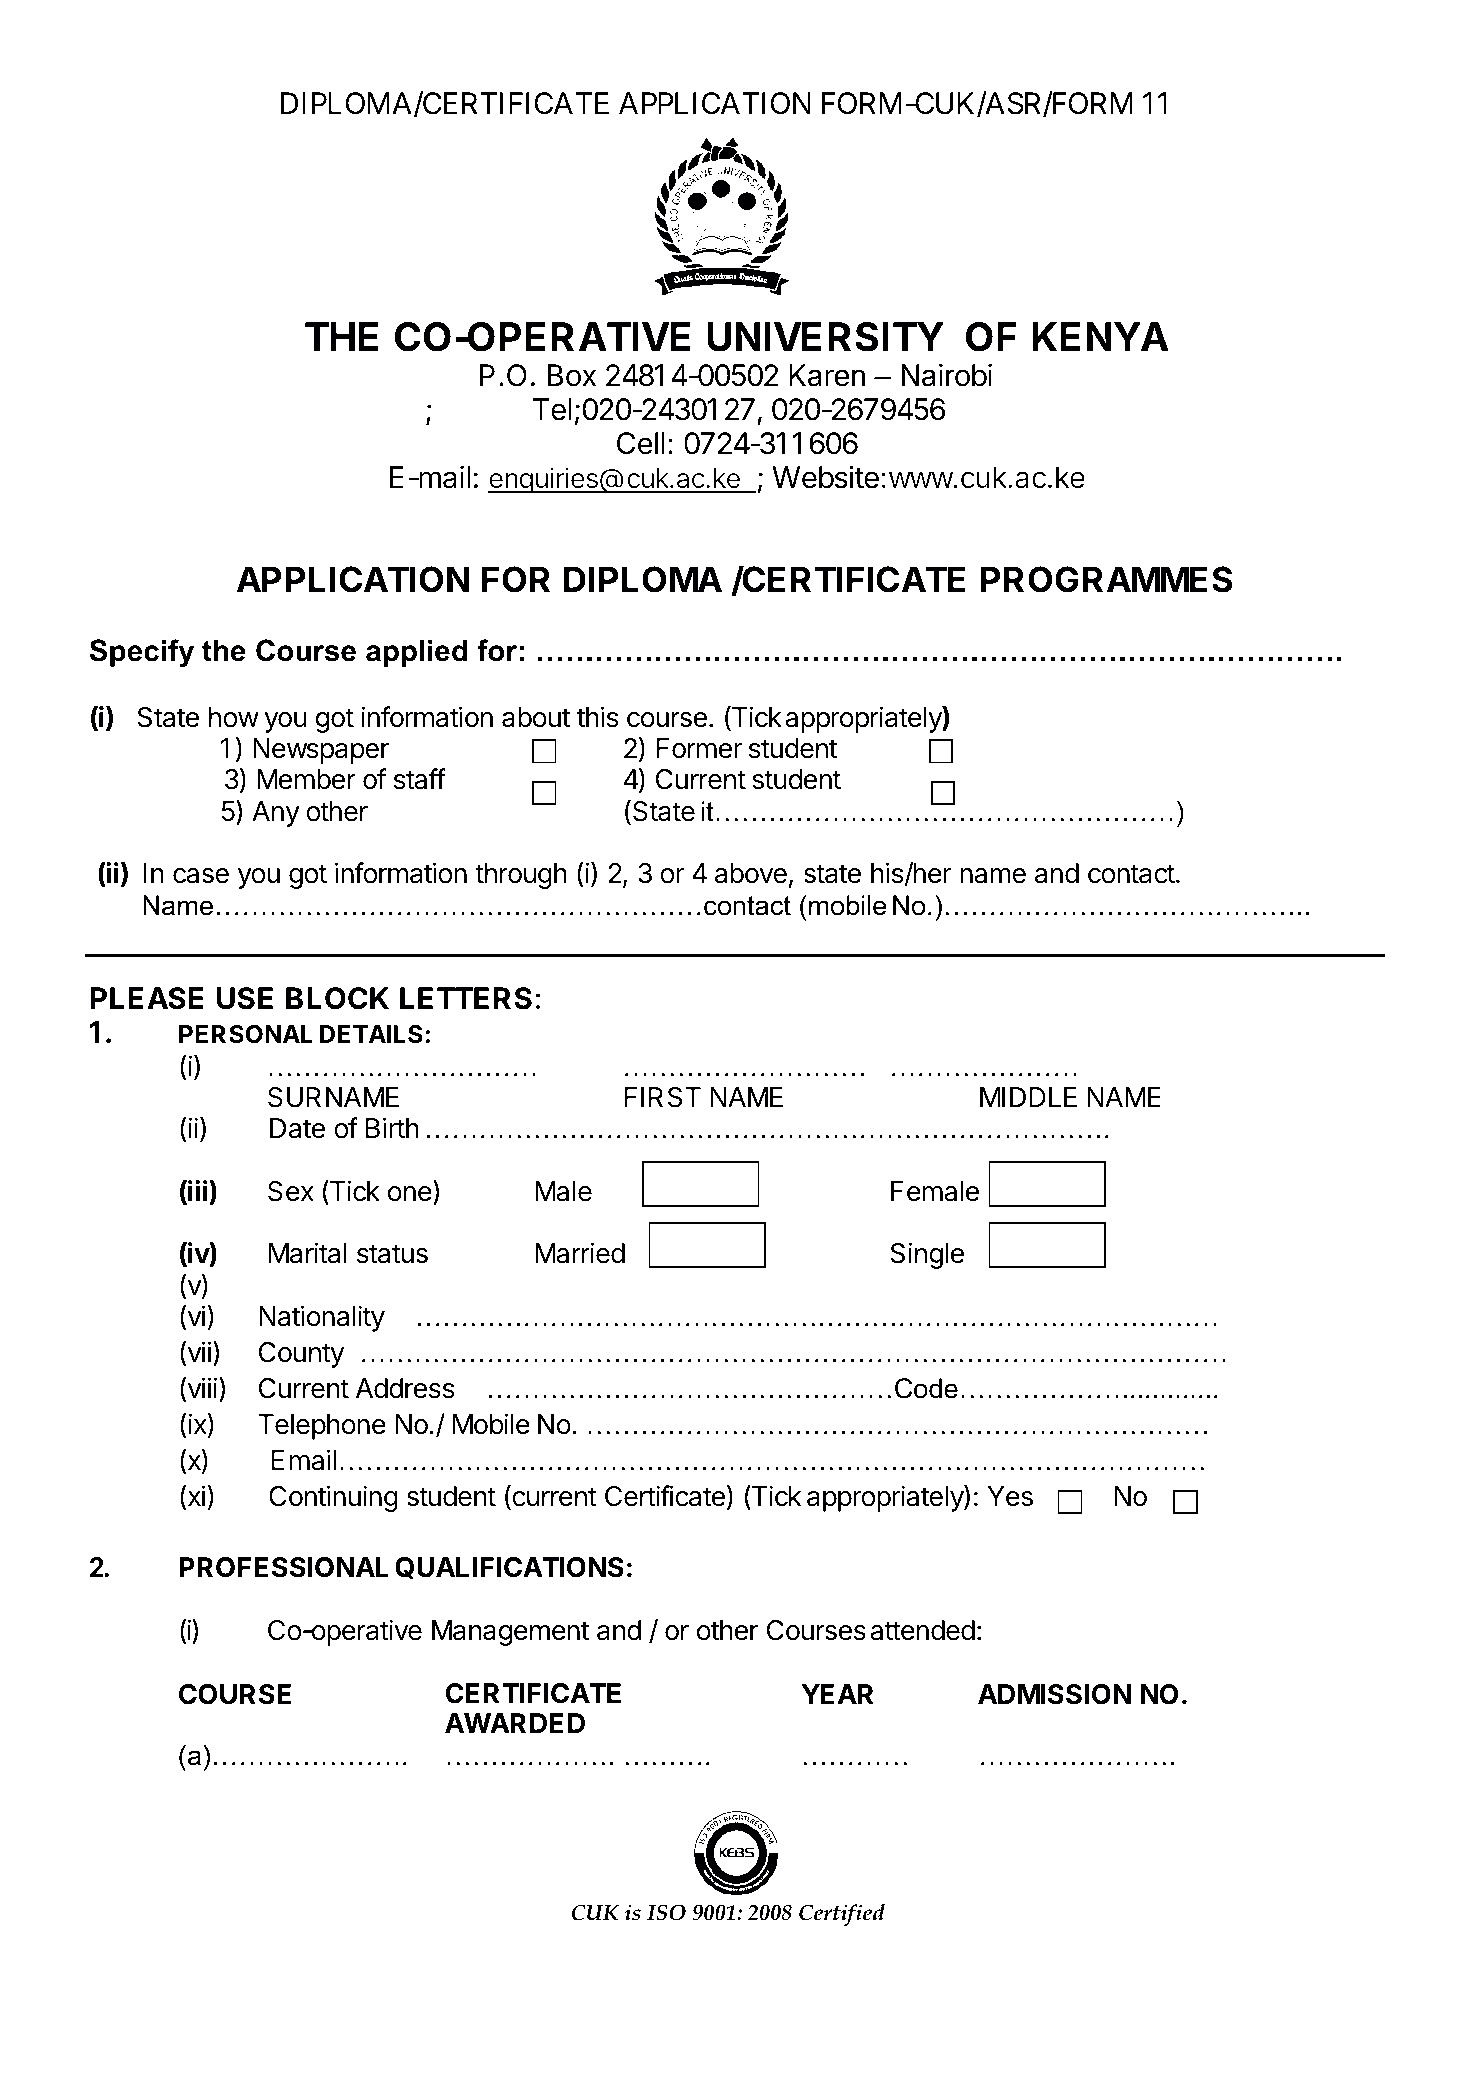  I want to click on FIRST, so click(662, 1097).
